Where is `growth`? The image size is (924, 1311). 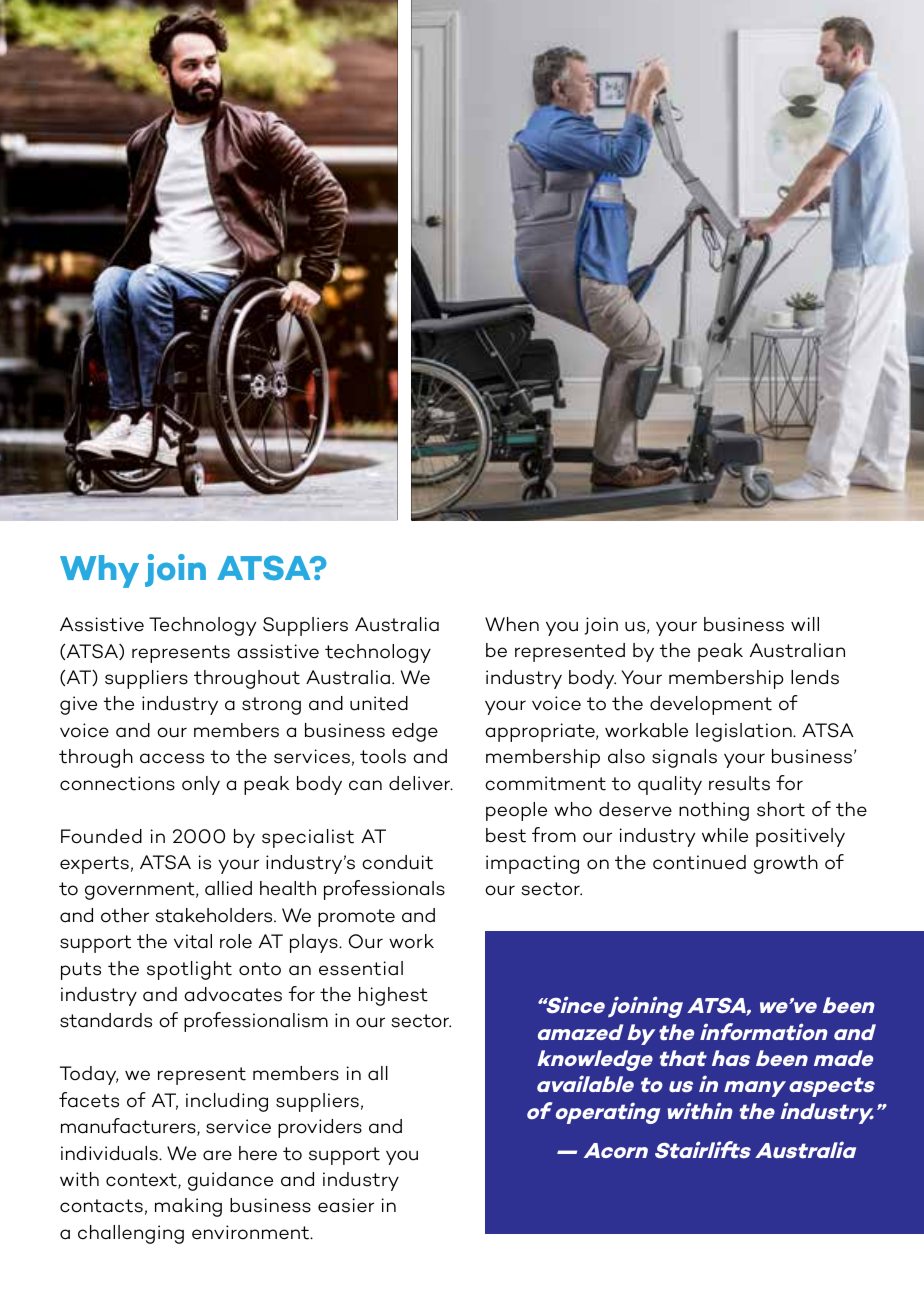 growth is located at coordinates (786, 864).
